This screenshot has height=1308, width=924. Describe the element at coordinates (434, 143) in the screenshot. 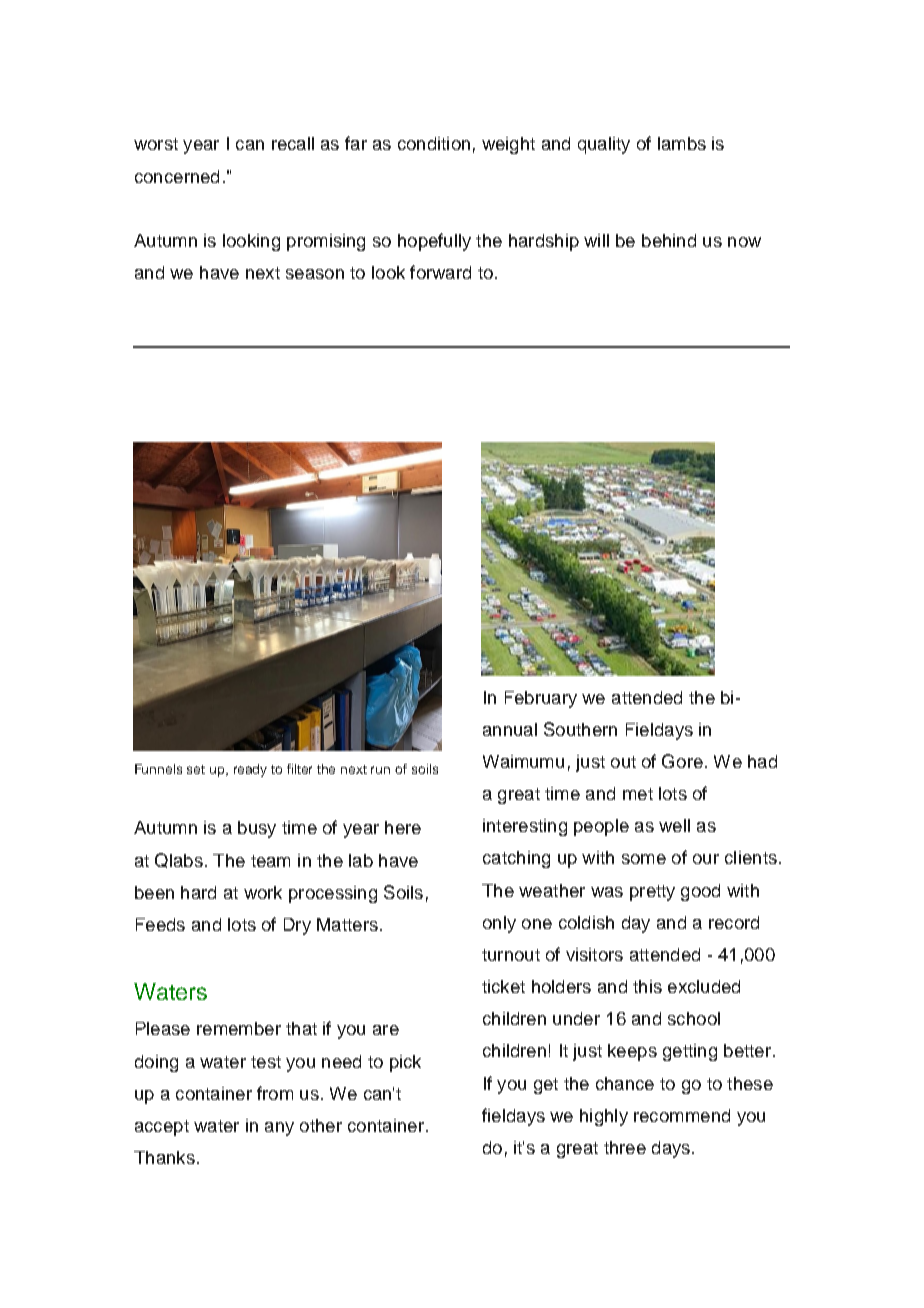

I see `condition` at that location.
